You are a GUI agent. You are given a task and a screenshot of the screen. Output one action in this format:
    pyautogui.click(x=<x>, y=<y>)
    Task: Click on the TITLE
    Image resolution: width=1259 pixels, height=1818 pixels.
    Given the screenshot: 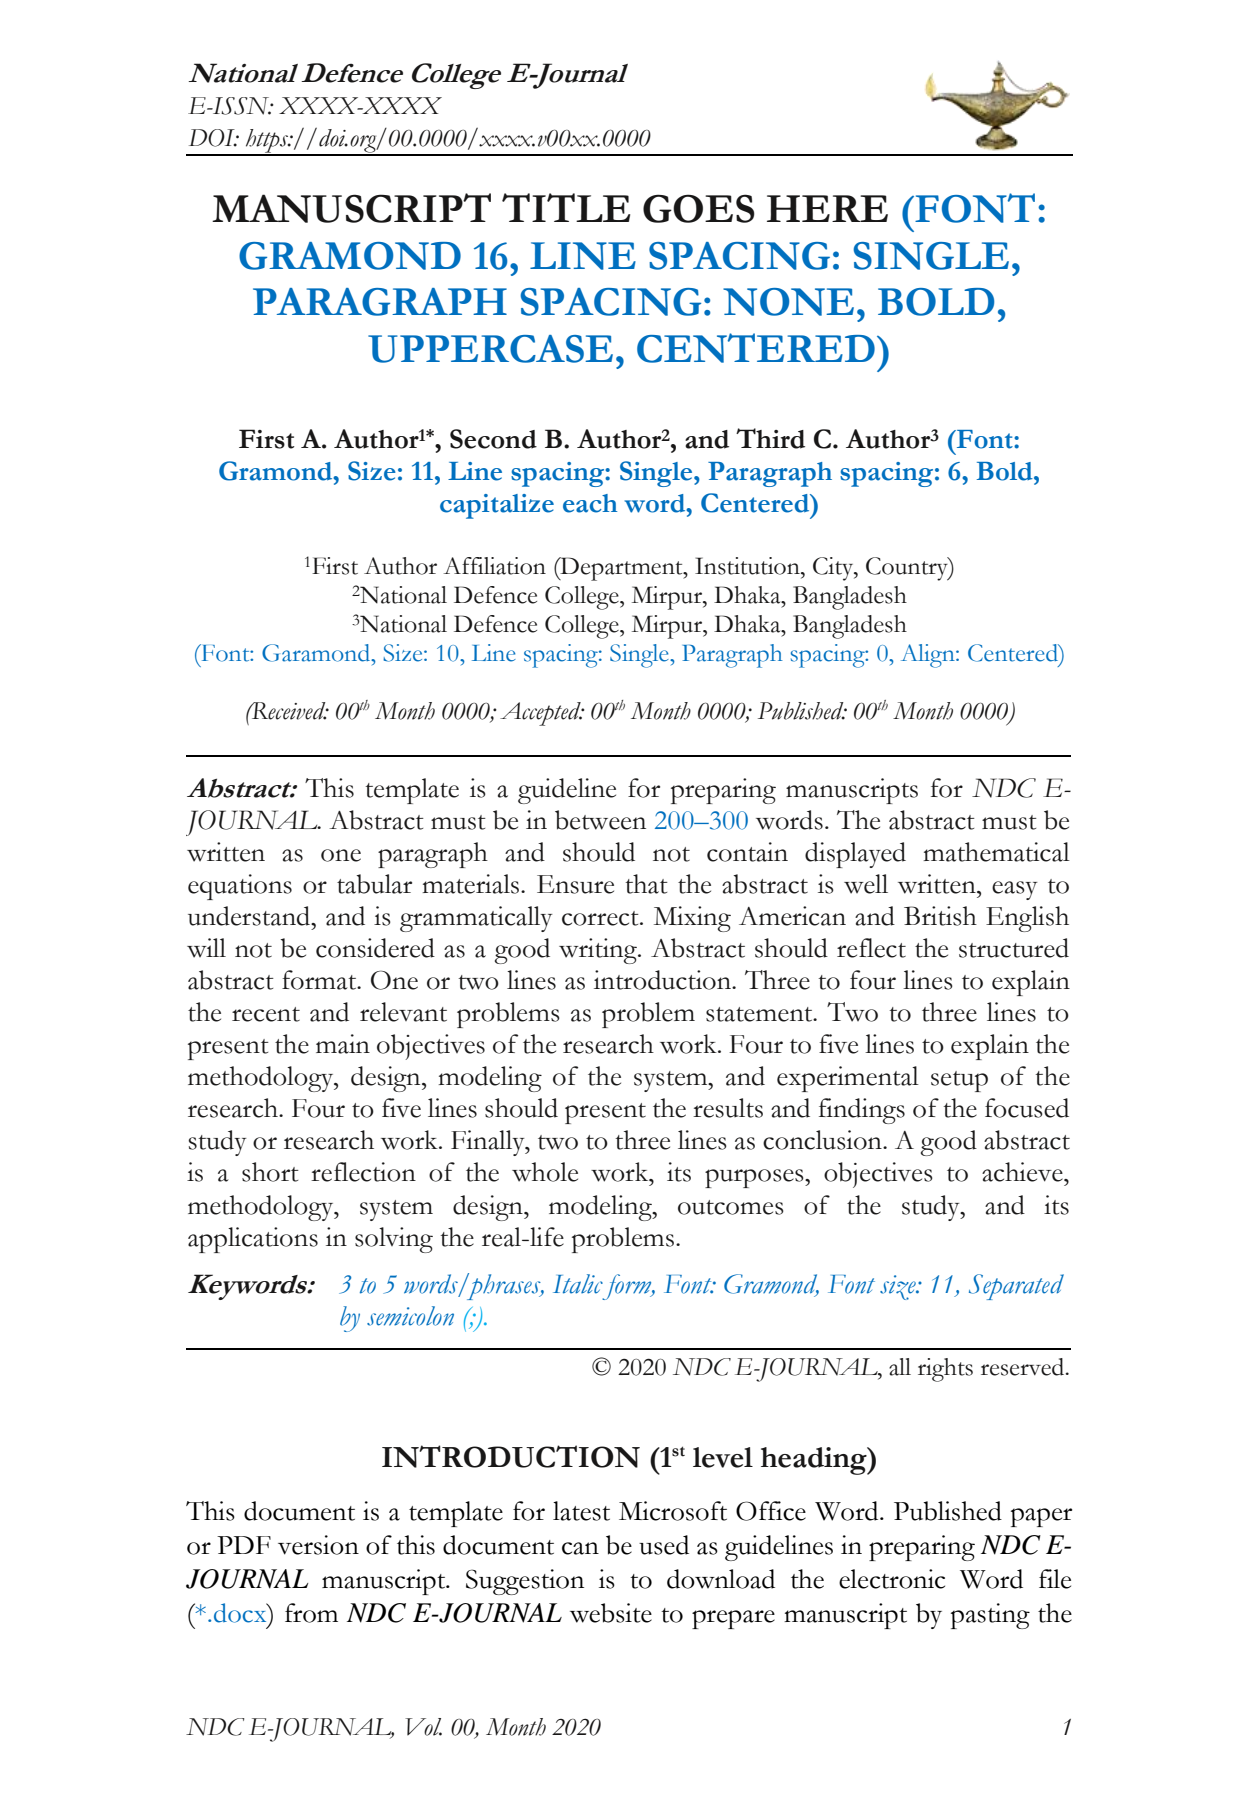 What is the action you would take?
    pyautogui.click(x=566, y=207)
